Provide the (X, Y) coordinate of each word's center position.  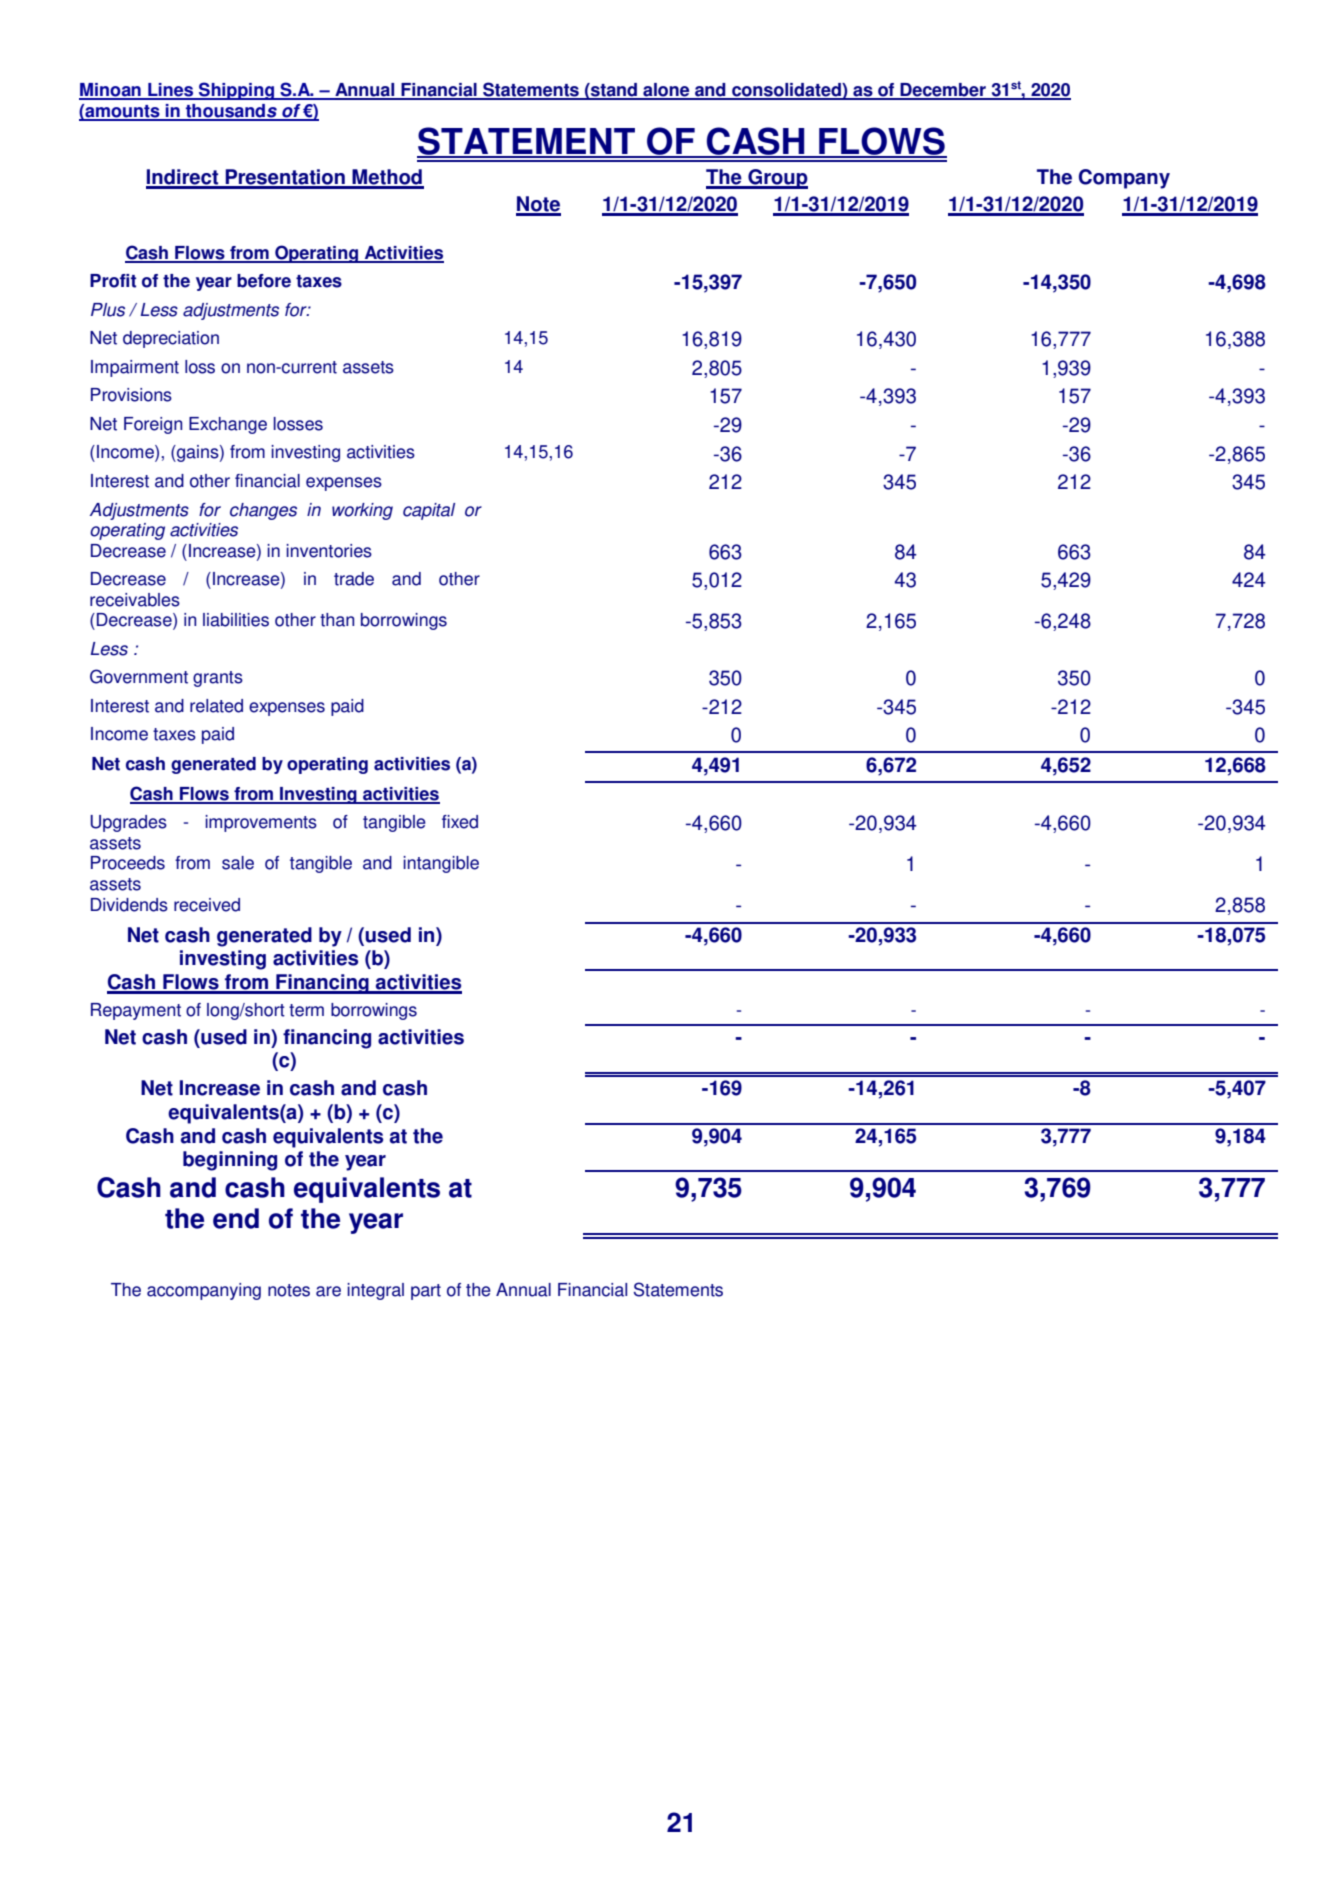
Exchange (228, 425)
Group (777, 179)
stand (614, 91)
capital (429, 511)
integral (375, 1291)
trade (354, 579)
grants (218, 679)
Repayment (136, 1011)
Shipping (236, 91)
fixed (460, 822)
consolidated (786, 91)
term (306, 1010)
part (426, 1292)
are (328, 1291)
